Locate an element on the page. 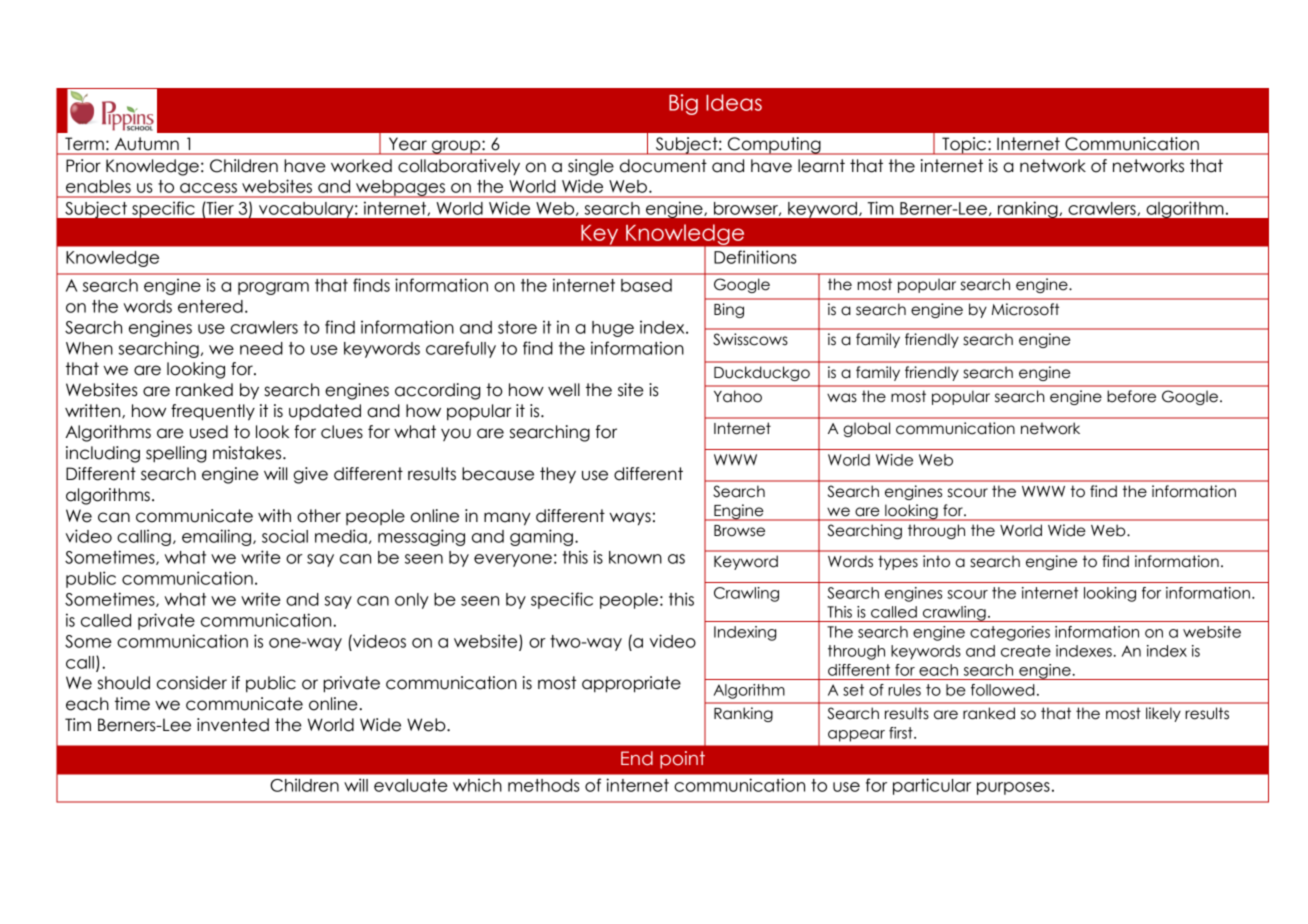  Autumn is located at coordinates (147, 143).
